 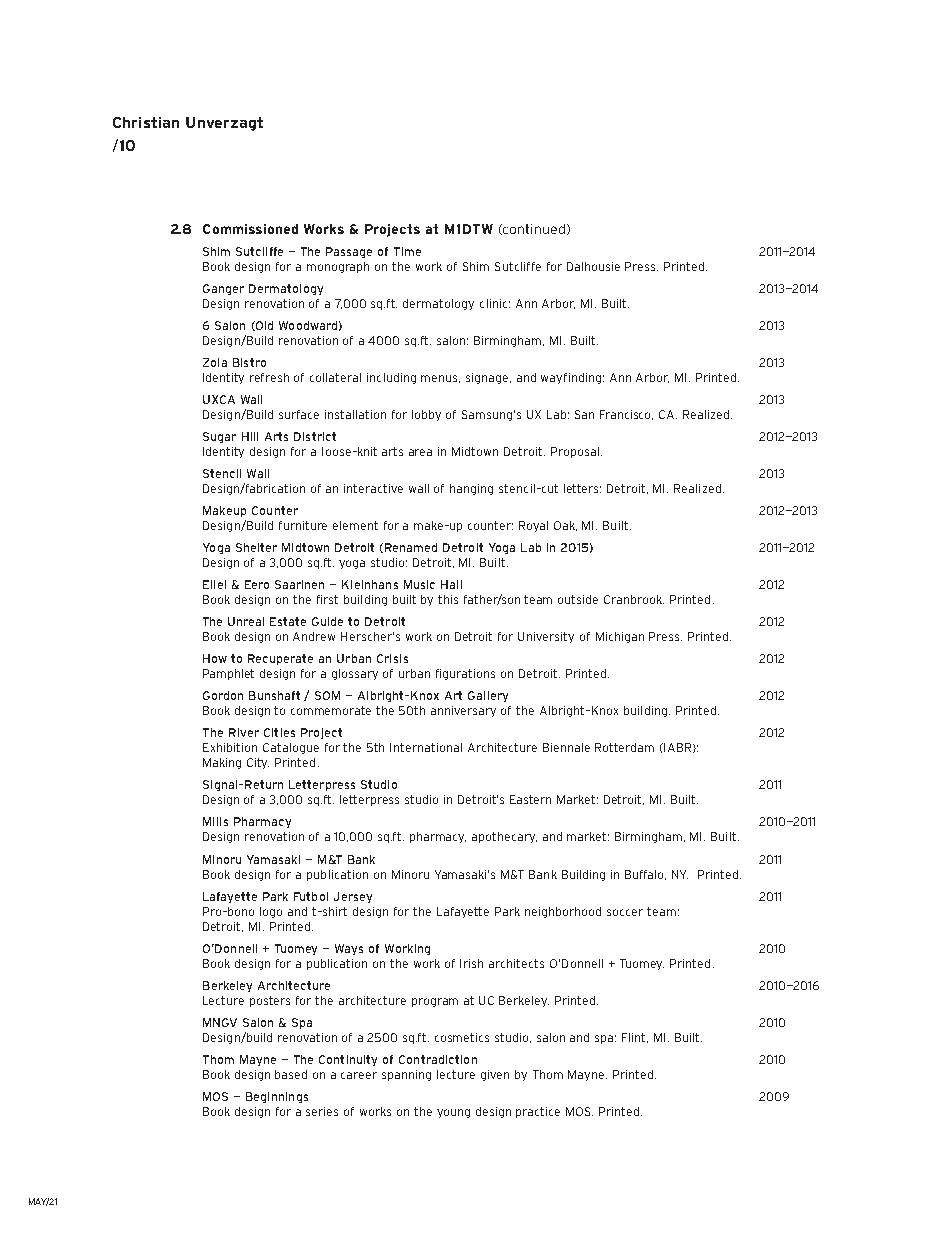 I want to click on continued, so click(x=533, y=229).
